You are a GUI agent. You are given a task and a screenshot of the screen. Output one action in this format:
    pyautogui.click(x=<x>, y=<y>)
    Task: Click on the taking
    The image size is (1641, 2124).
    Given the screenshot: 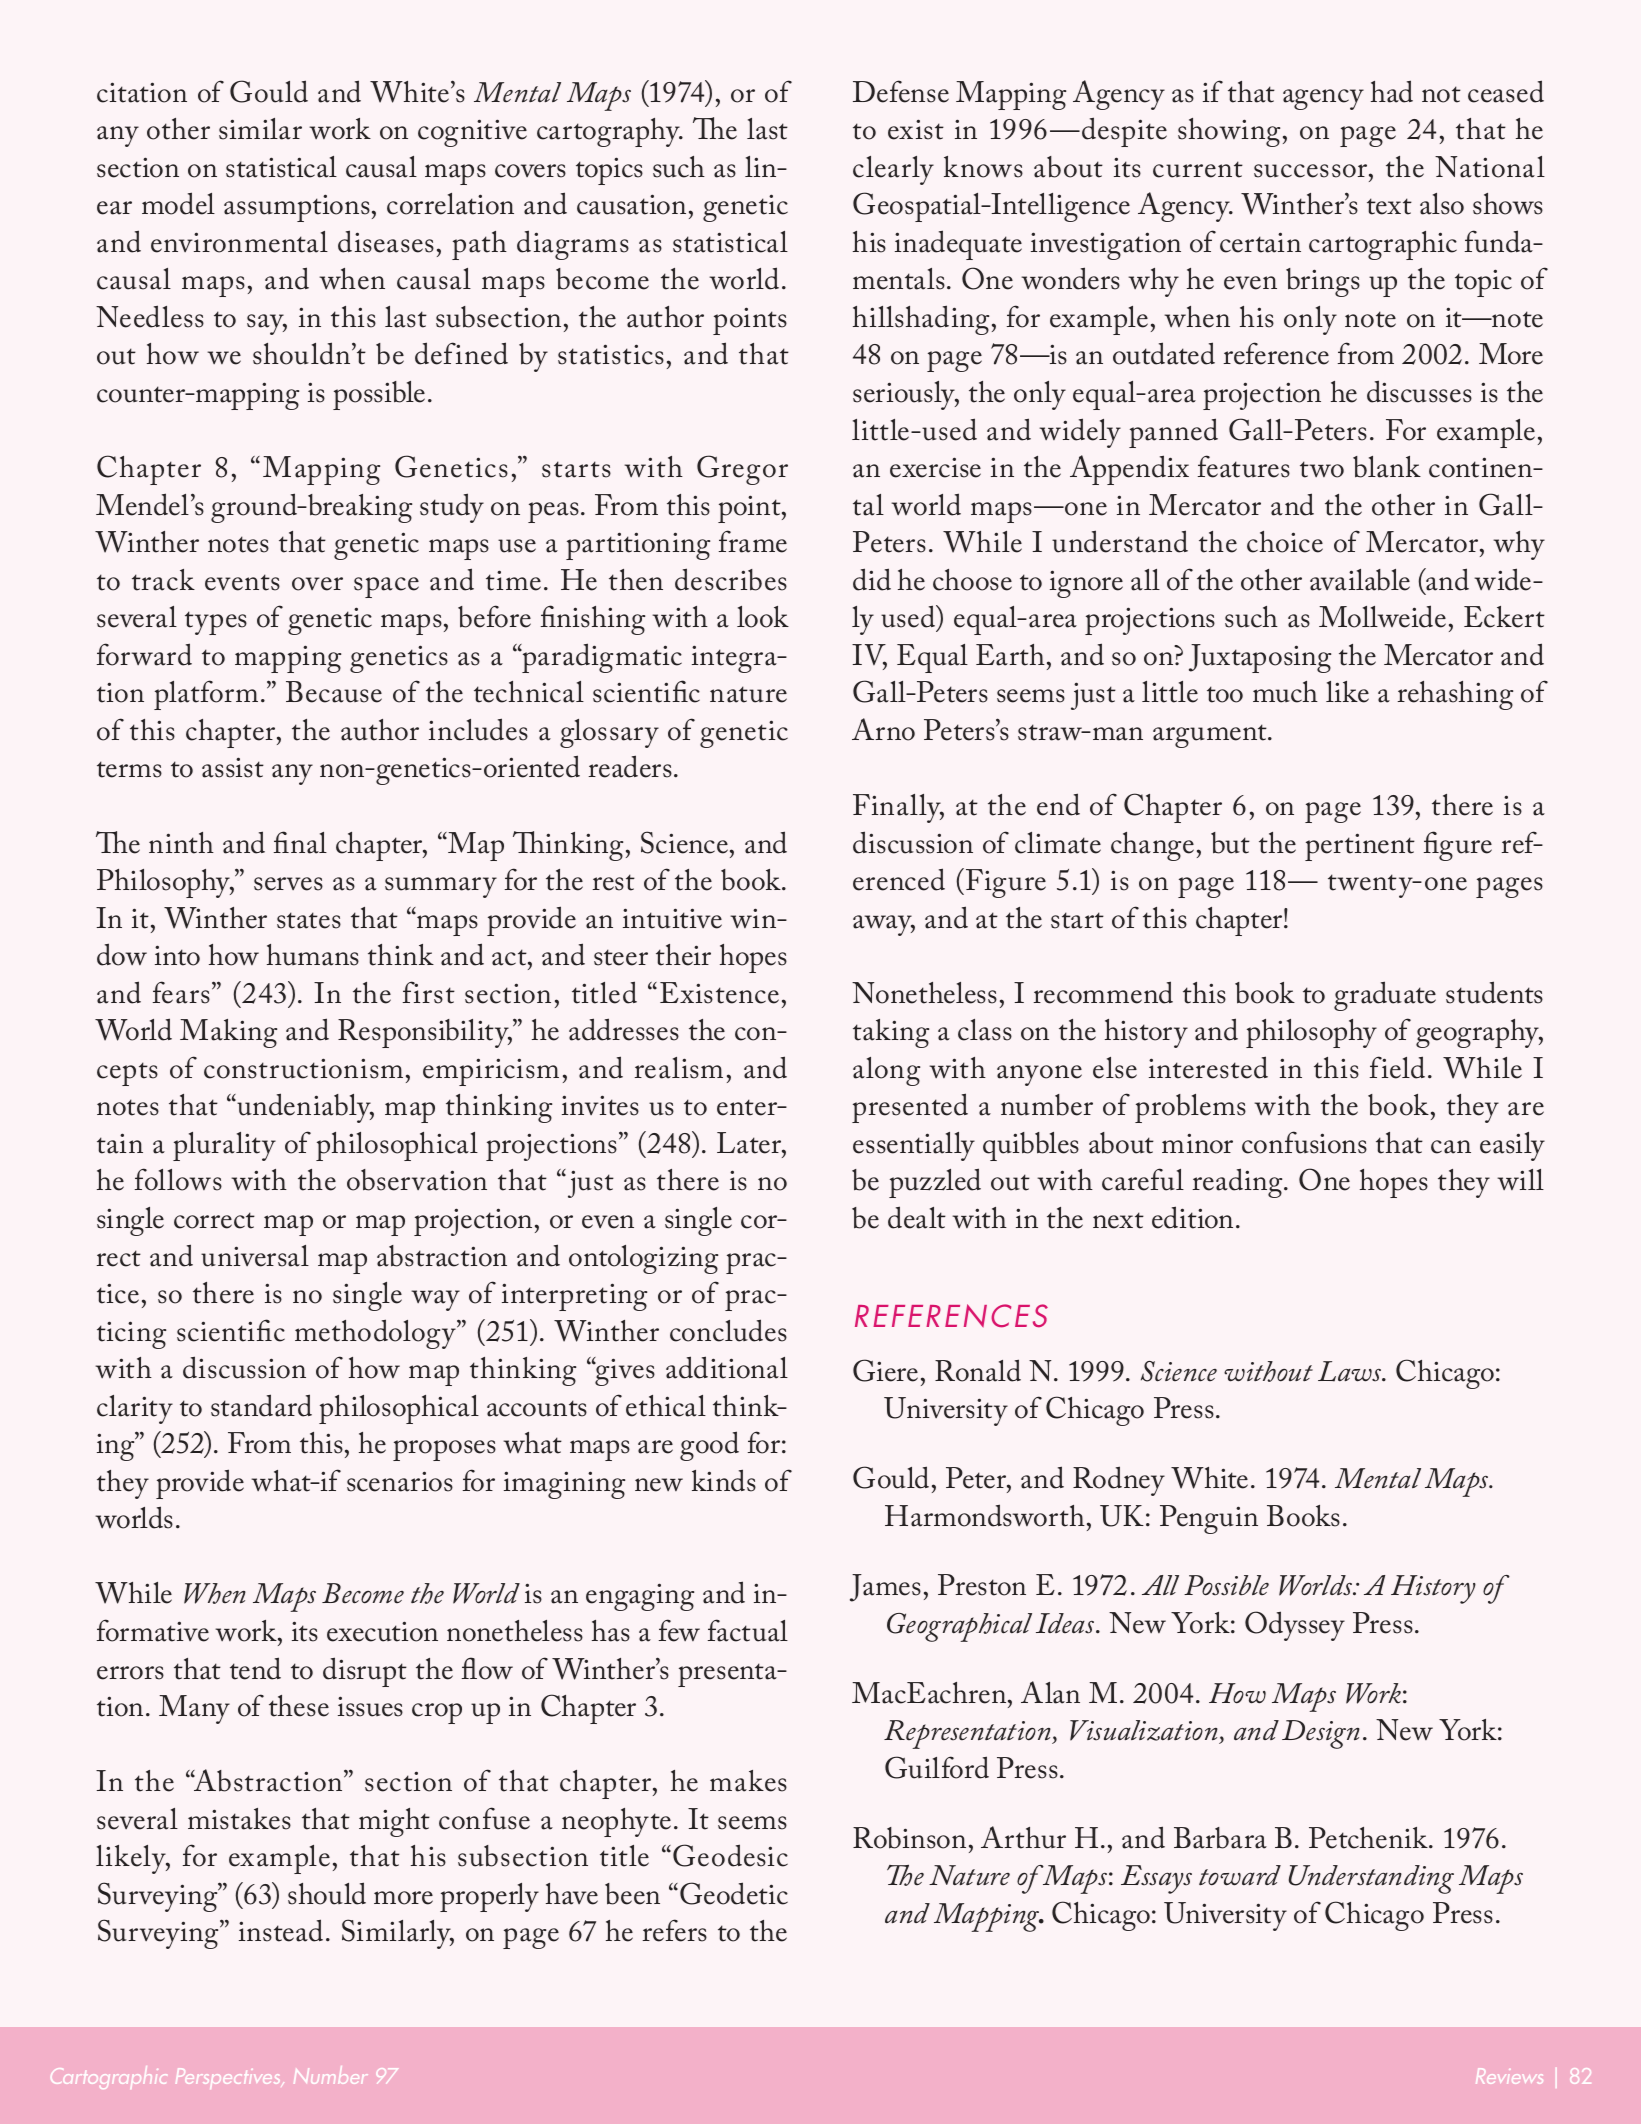 What is the action you would take?
    pyautogui.click(x=891, y=1033)
